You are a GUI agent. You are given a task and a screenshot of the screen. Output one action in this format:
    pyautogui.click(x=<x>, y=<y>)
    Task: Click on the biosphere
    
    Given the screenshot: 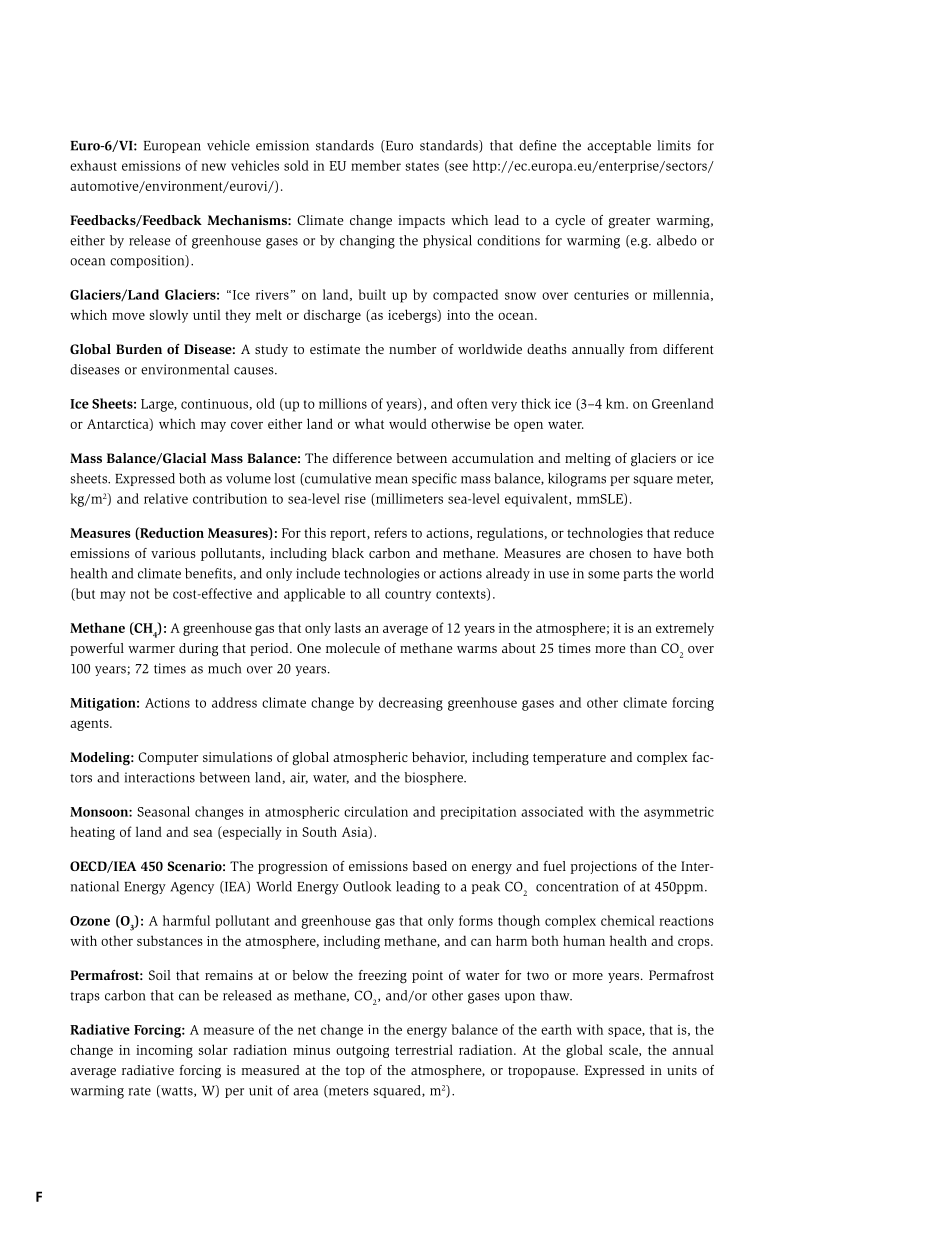 What is the action you would take?
    pyautogui.click(x=435, y=778)
